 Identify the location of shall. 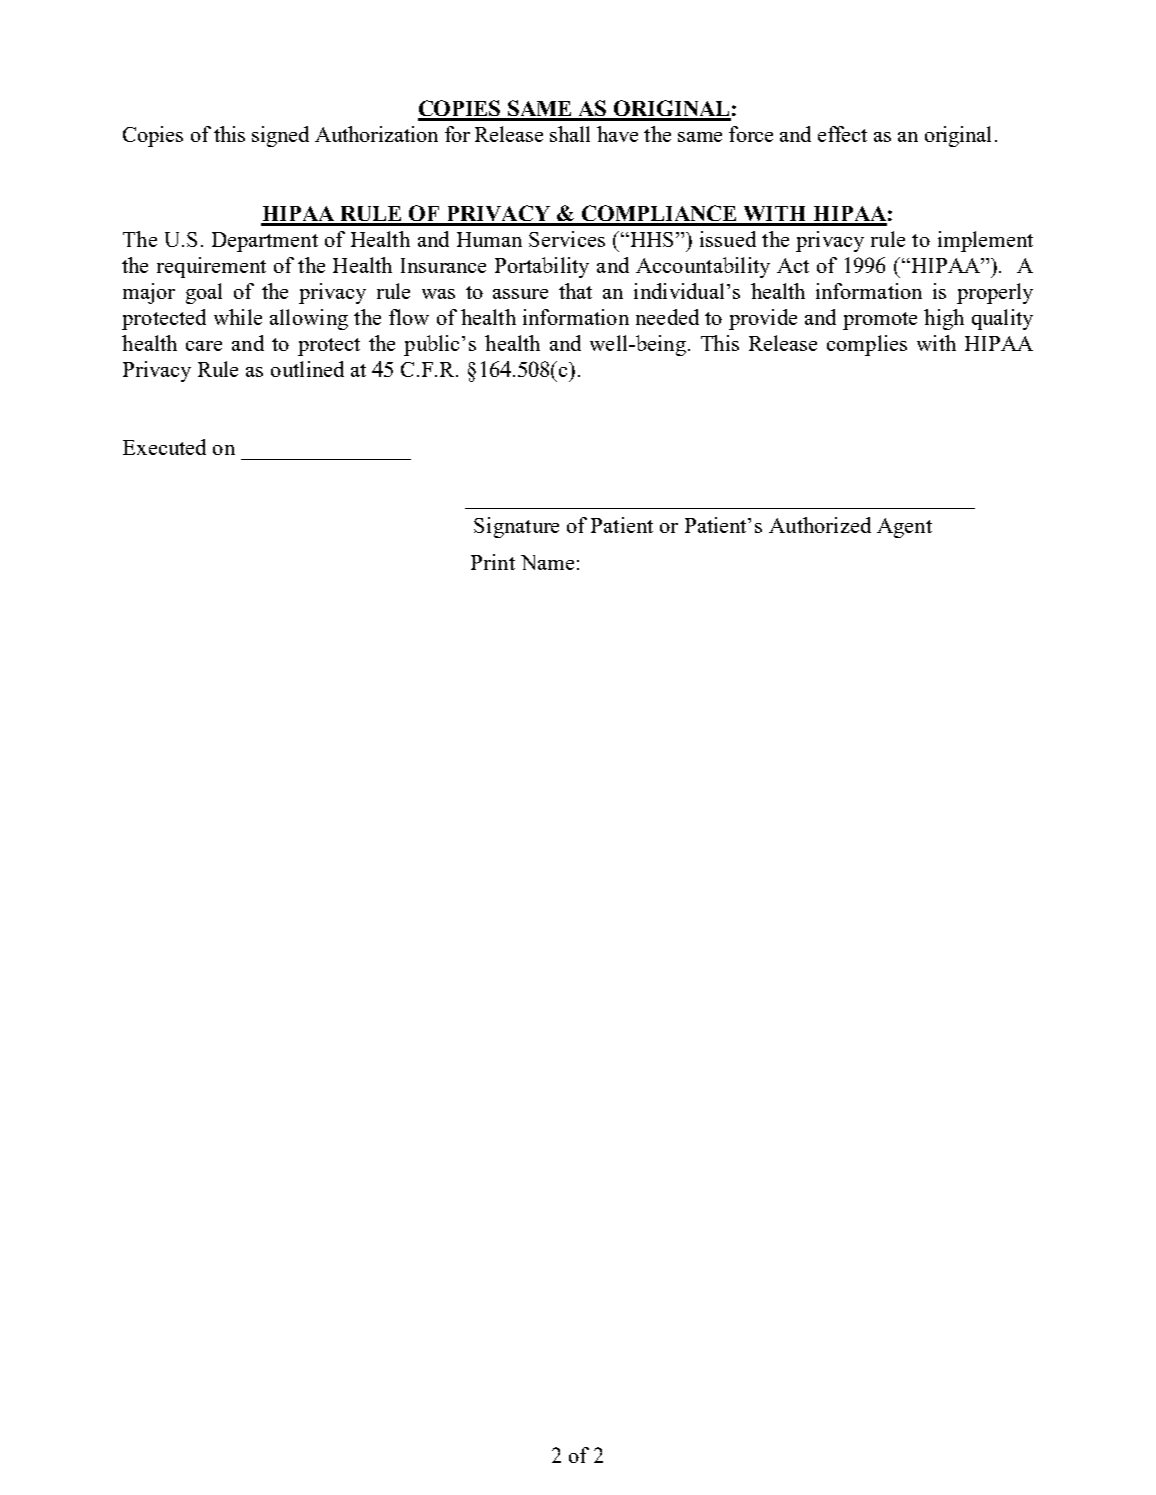
(570, 134).
